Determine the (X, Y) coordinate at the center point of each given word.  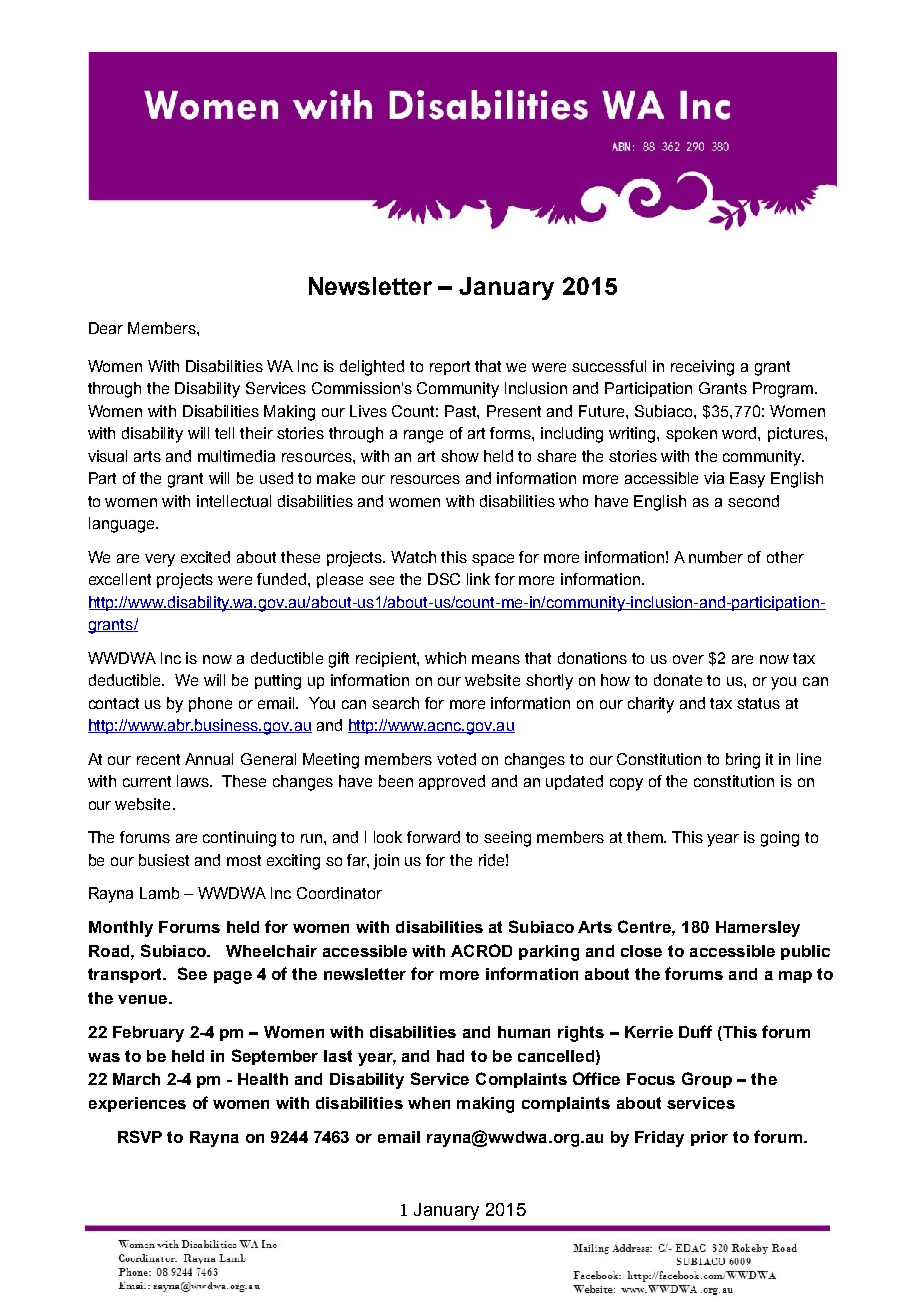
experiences (137, 1104)
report (450, 368)
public (805, 952)
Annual (209, 759)
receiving (702, 368)
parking (549, 953)
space (493, 560)
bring (743, 761)
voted (456, 759)
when (429, 1103)
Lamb (159, 893)
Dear (106, 328)
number (716, 557)
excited (205, 557)
